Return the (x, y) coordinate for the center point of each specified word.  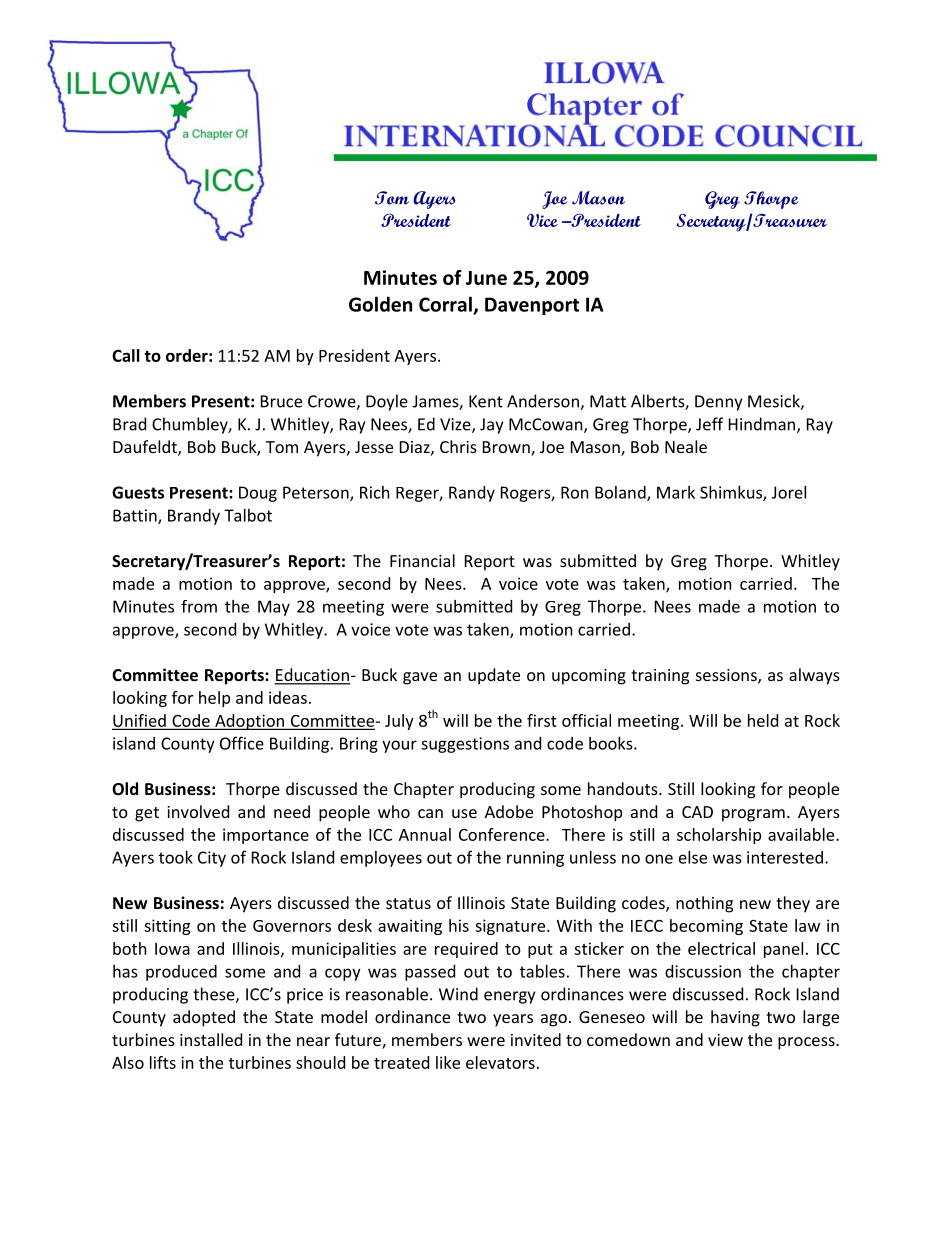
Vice (542, 220)
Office (242, 743)
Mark (676, 492)
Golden (380, 304)
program (753, 815)
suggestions (465, 745)
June (486, 278)
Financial (422, 560)
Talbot (248, 515)
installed (211, 1039)
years (513, 1020)
